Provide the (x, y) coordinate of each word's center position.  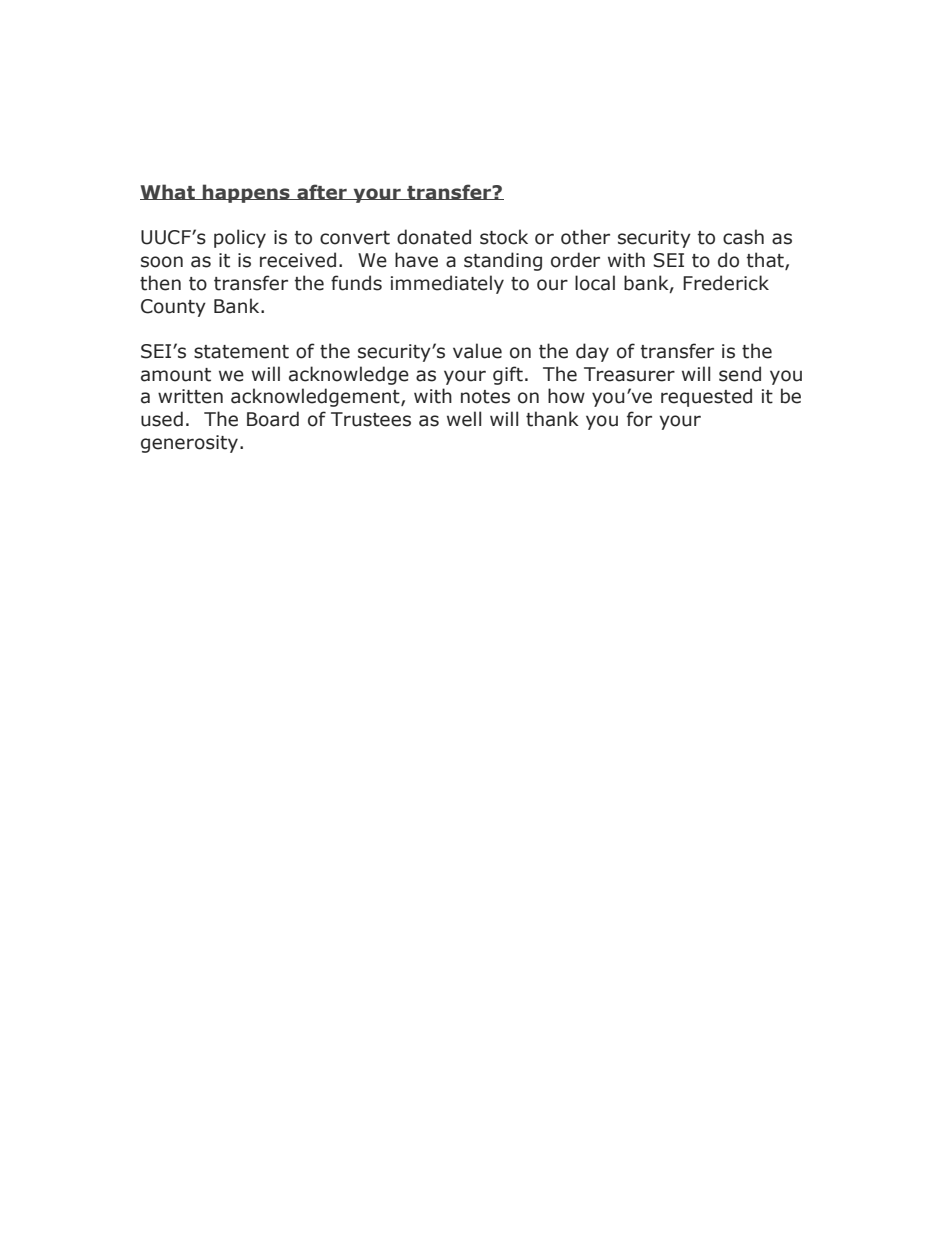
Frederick (726, 283)
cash (743, 237)
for (639, 419)
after (322, 192)
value (477, 351)
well (464, 419)
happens (246, 193)
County (173, 308)
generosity (189, 444)
